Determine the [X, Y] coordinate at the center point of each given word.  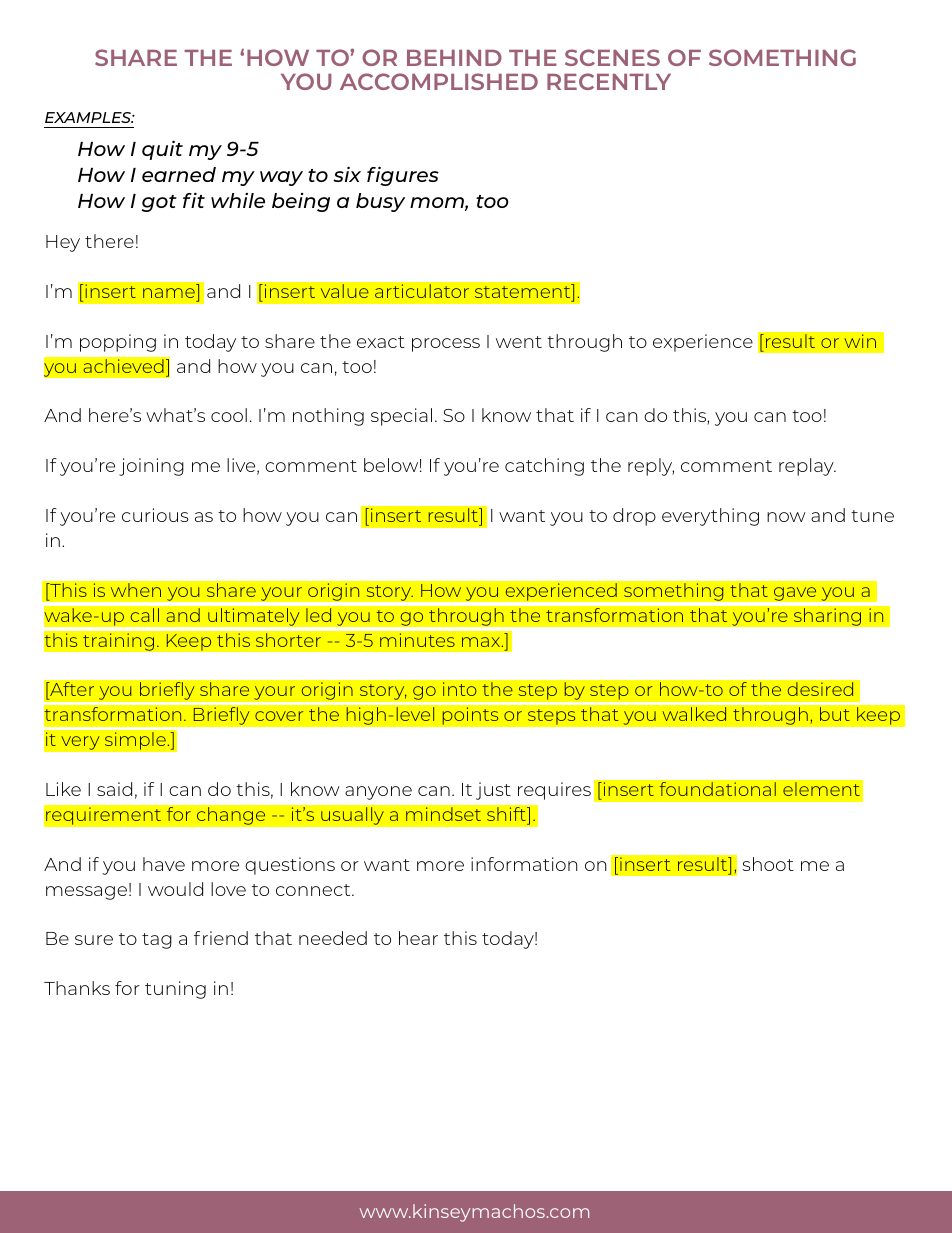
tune [872, 516]
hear [418, 938]
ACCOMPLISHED [439, 81]
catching [544, 467]
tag [157, 941]
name [169, 293]
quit [162, 150]
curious [155, 515]
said [114, 789]
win [860, 341]
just [493, 791]
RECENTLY [609, 81]
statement [524, 291]
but [835, 714]
